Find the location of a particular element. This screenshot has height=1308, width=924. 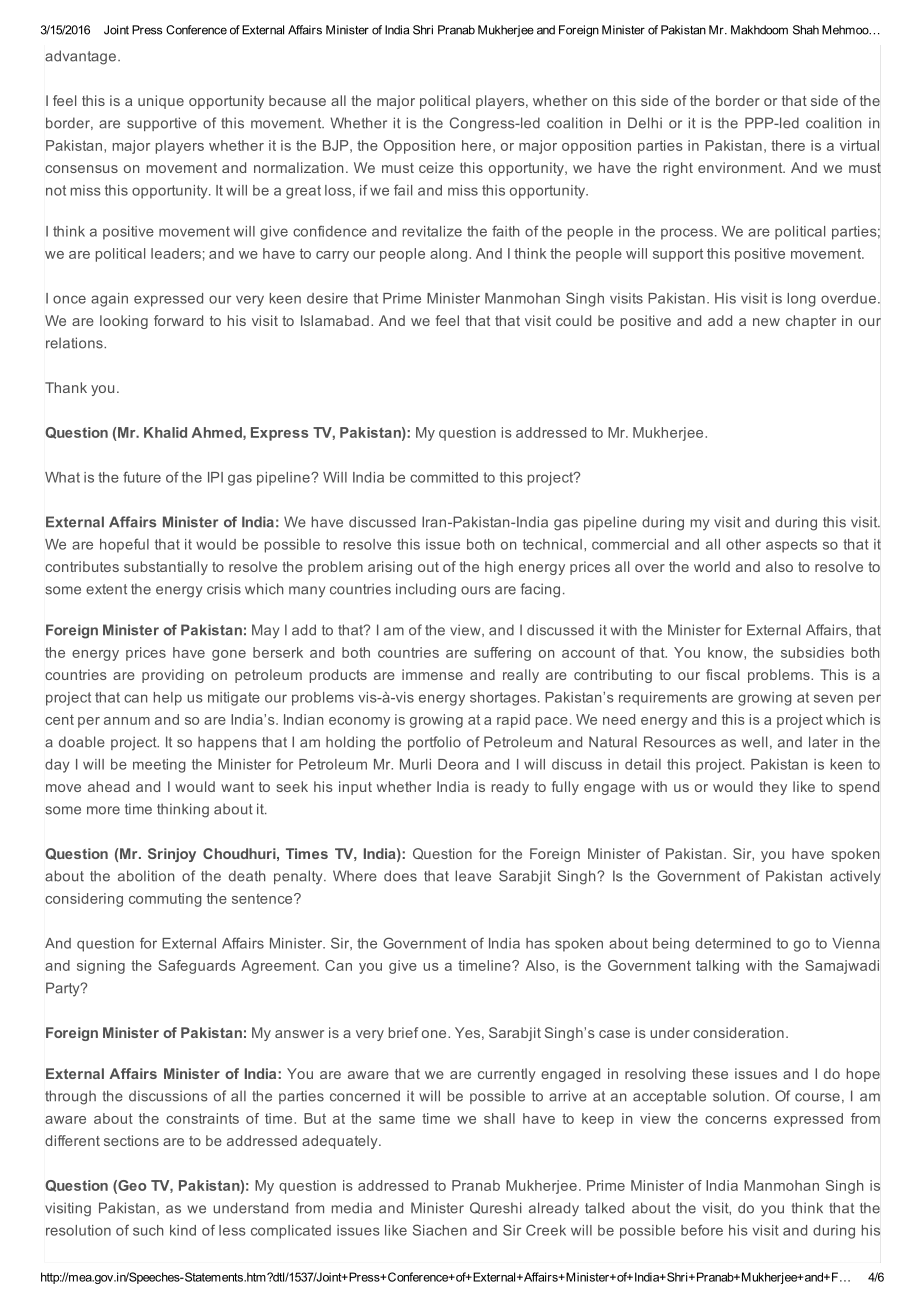

commuting is located at coordinates (165, 900).
